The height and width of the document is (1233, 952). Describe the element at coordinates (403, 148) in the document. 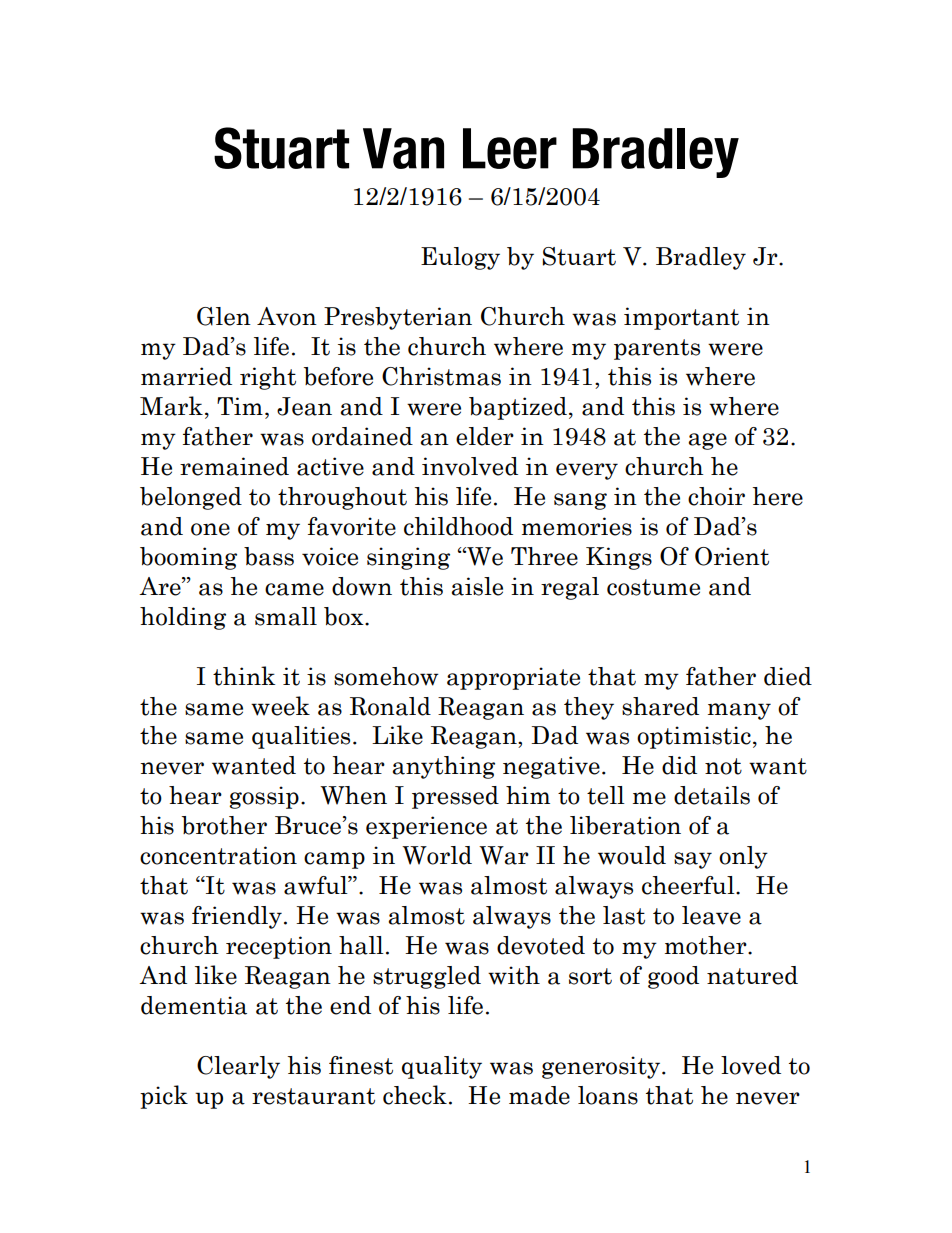

I see `Van` at that location.
